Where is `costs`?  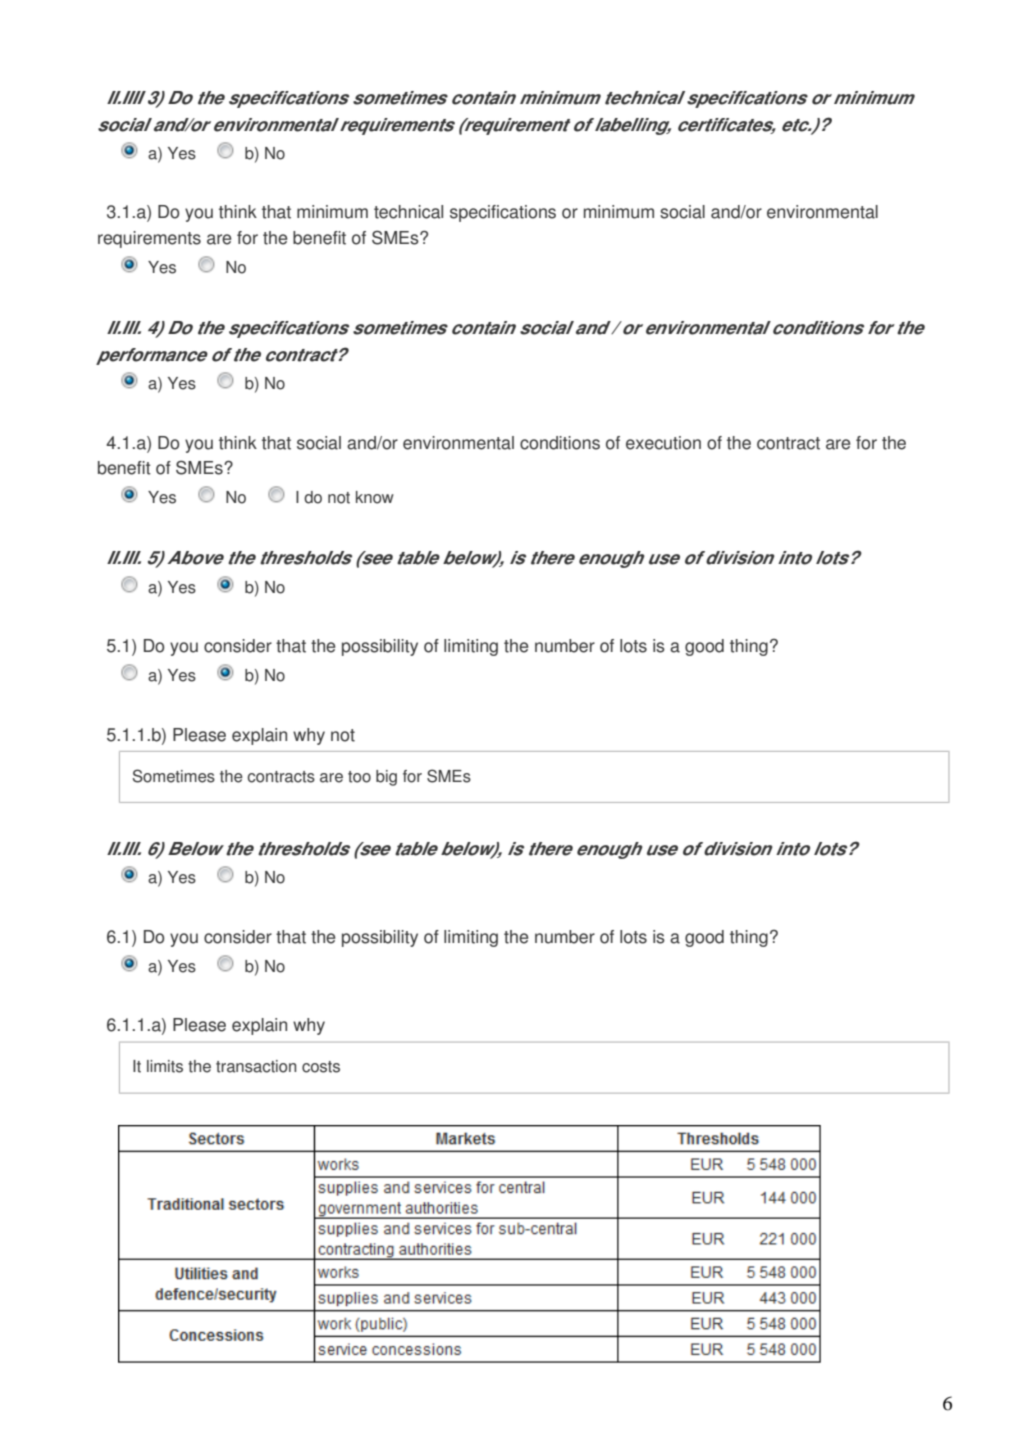 costs is located at coordinates (321, 1067).
